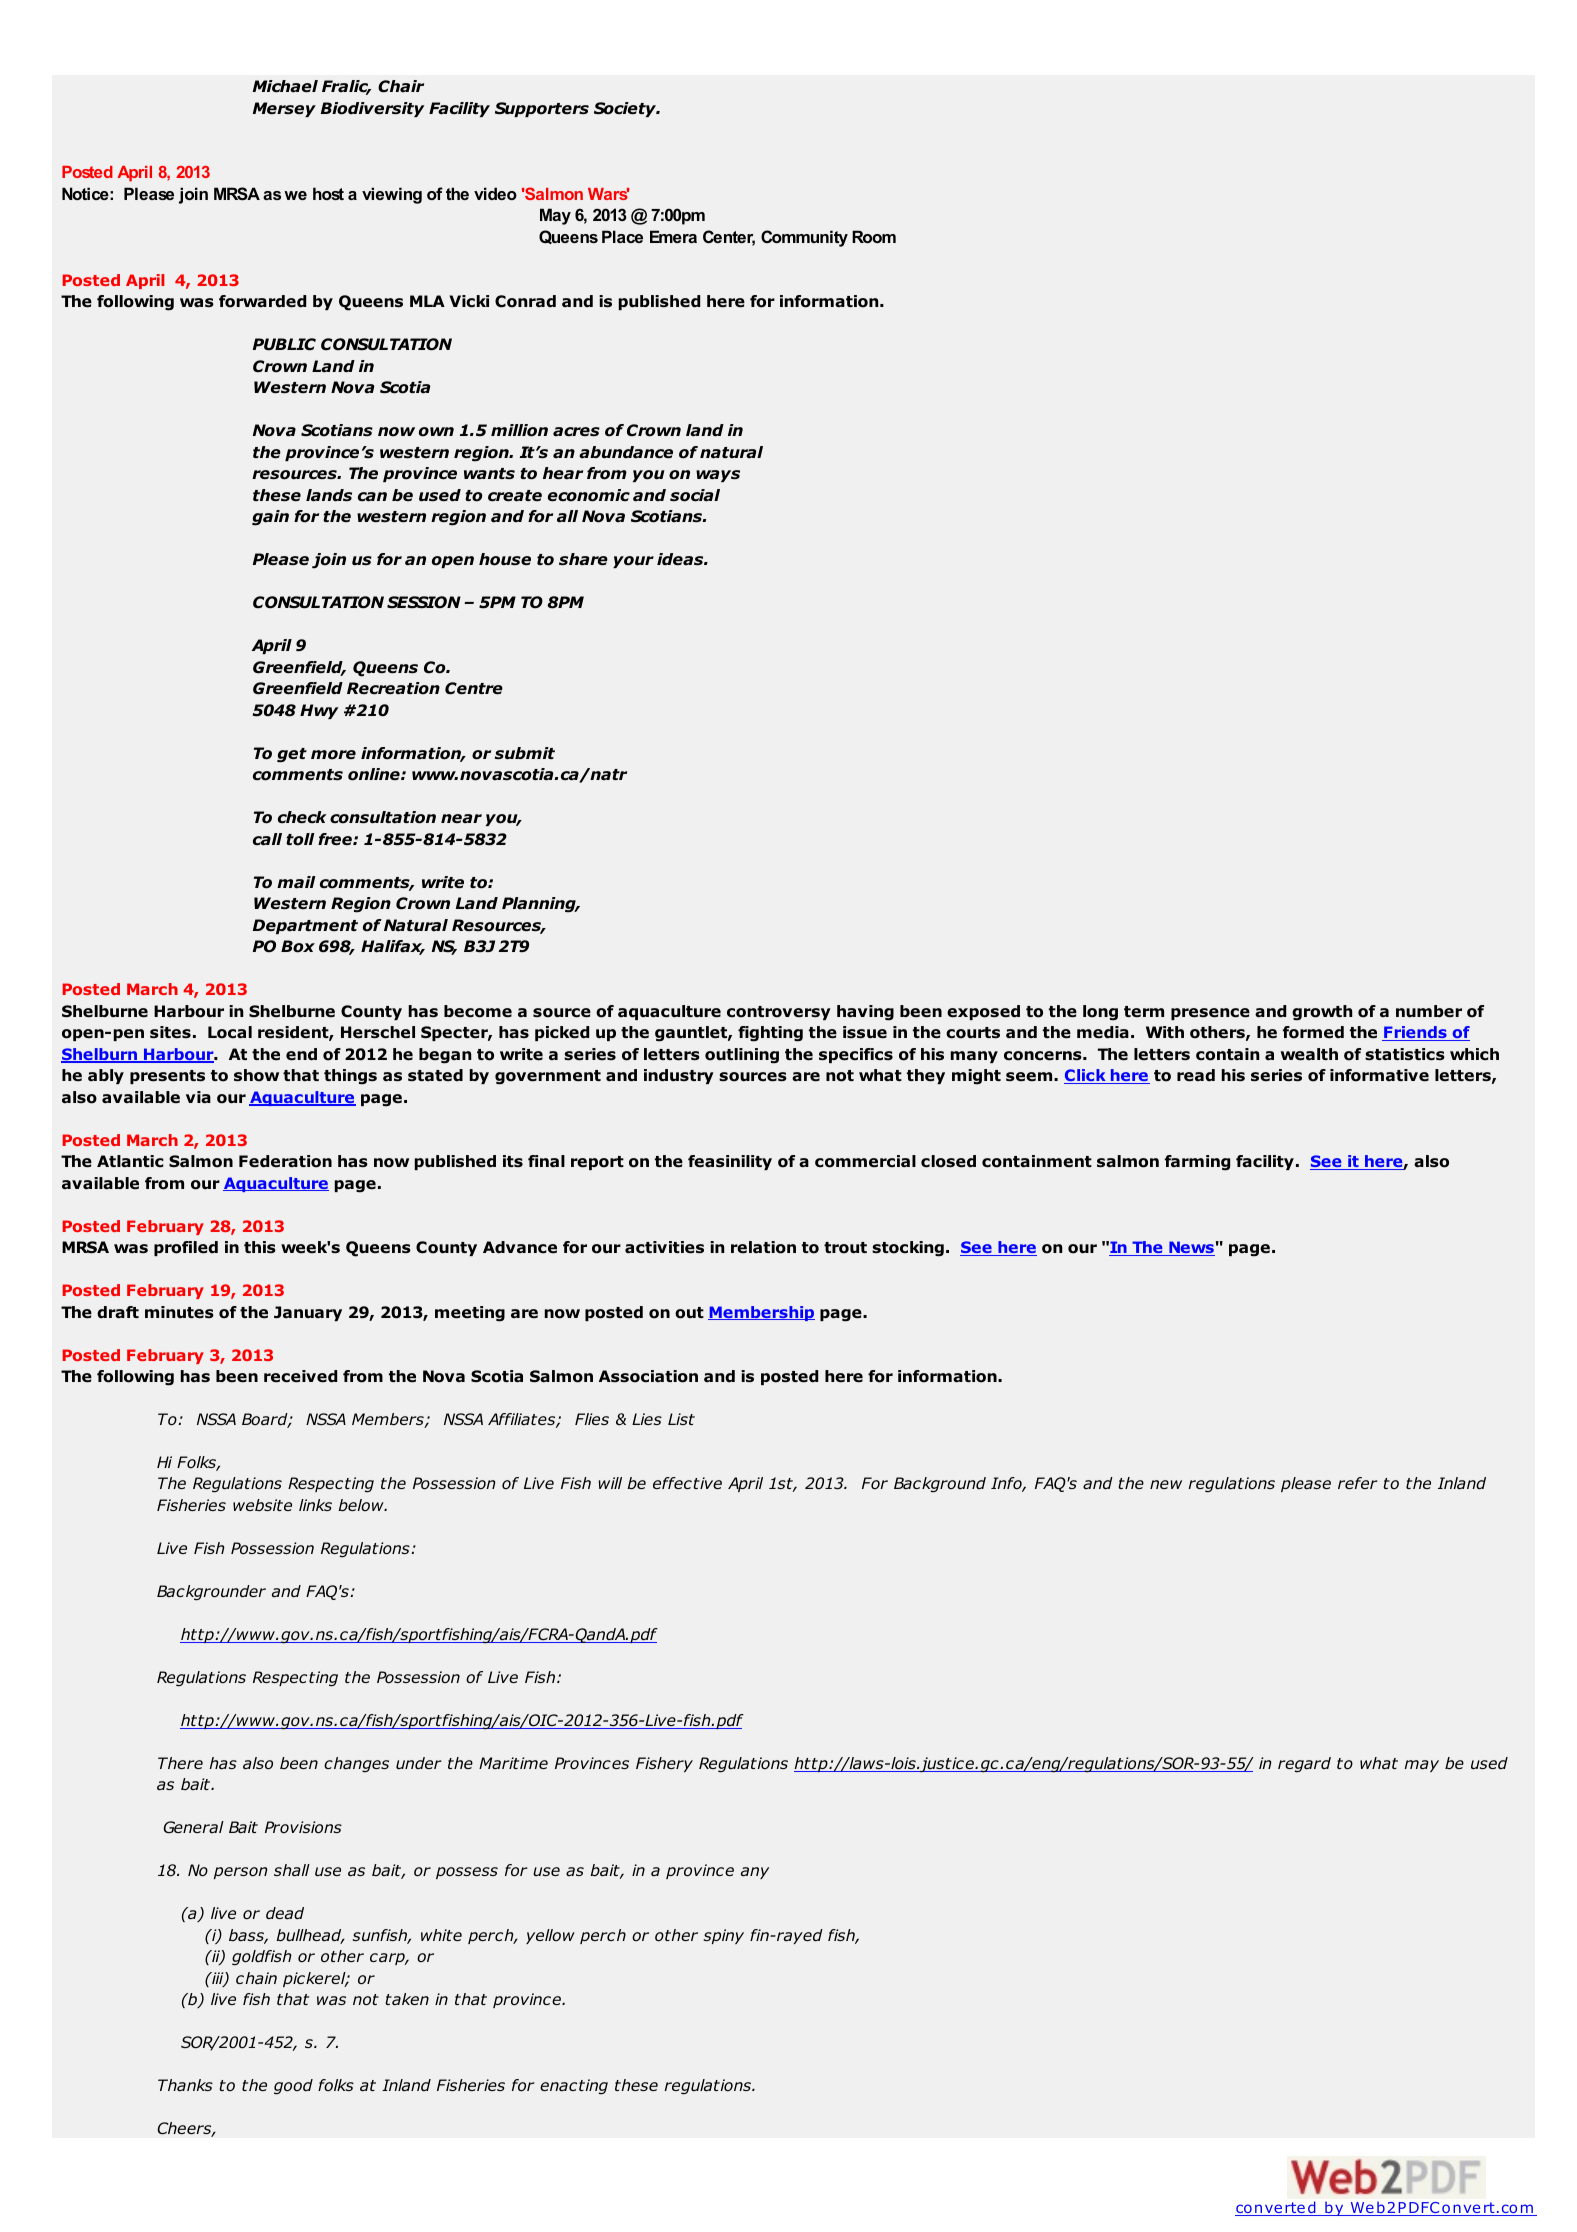 The image size is (1577, 2232). I want to click on controversy, so click(779, 1013).
